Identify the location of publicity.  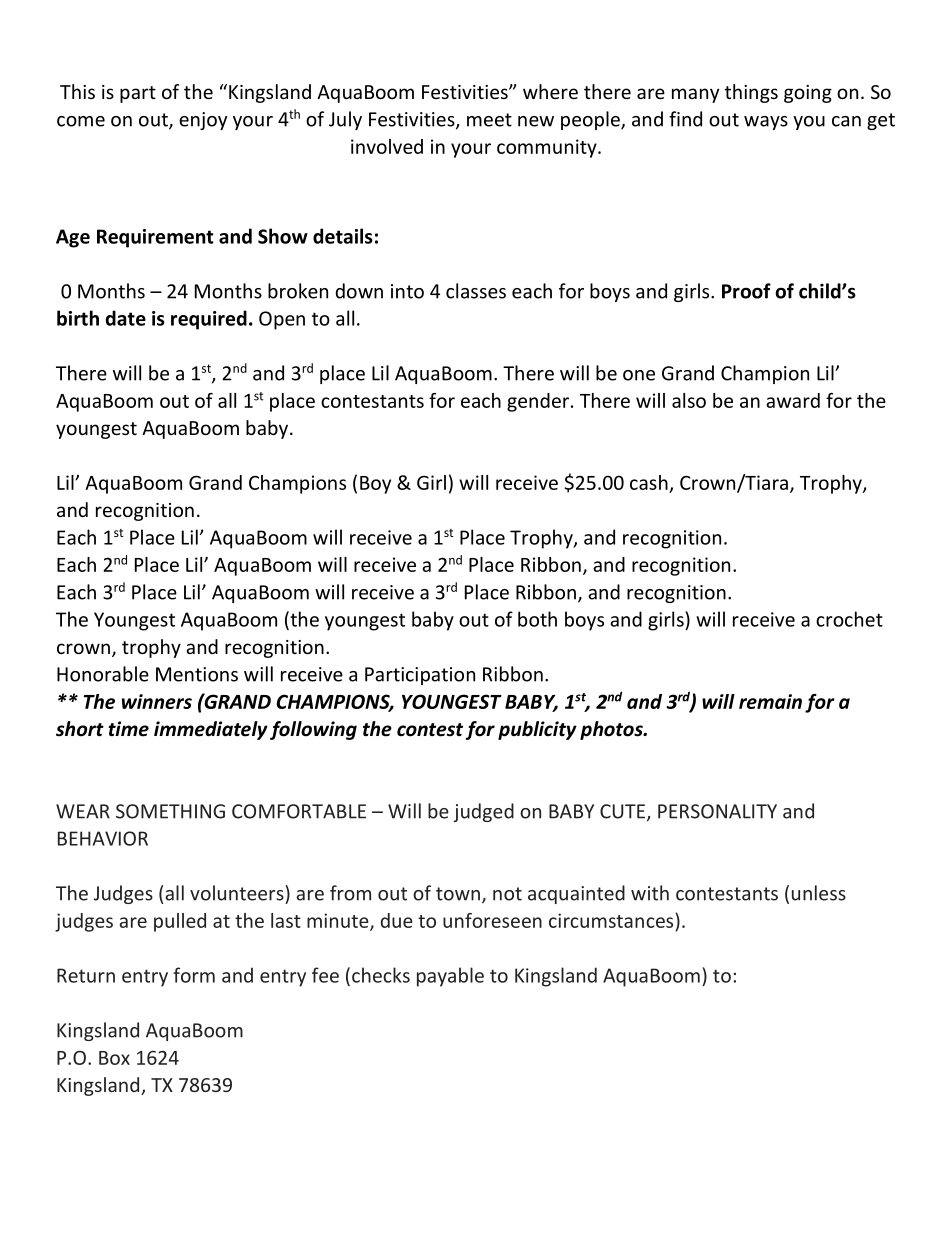
(537, 730).
